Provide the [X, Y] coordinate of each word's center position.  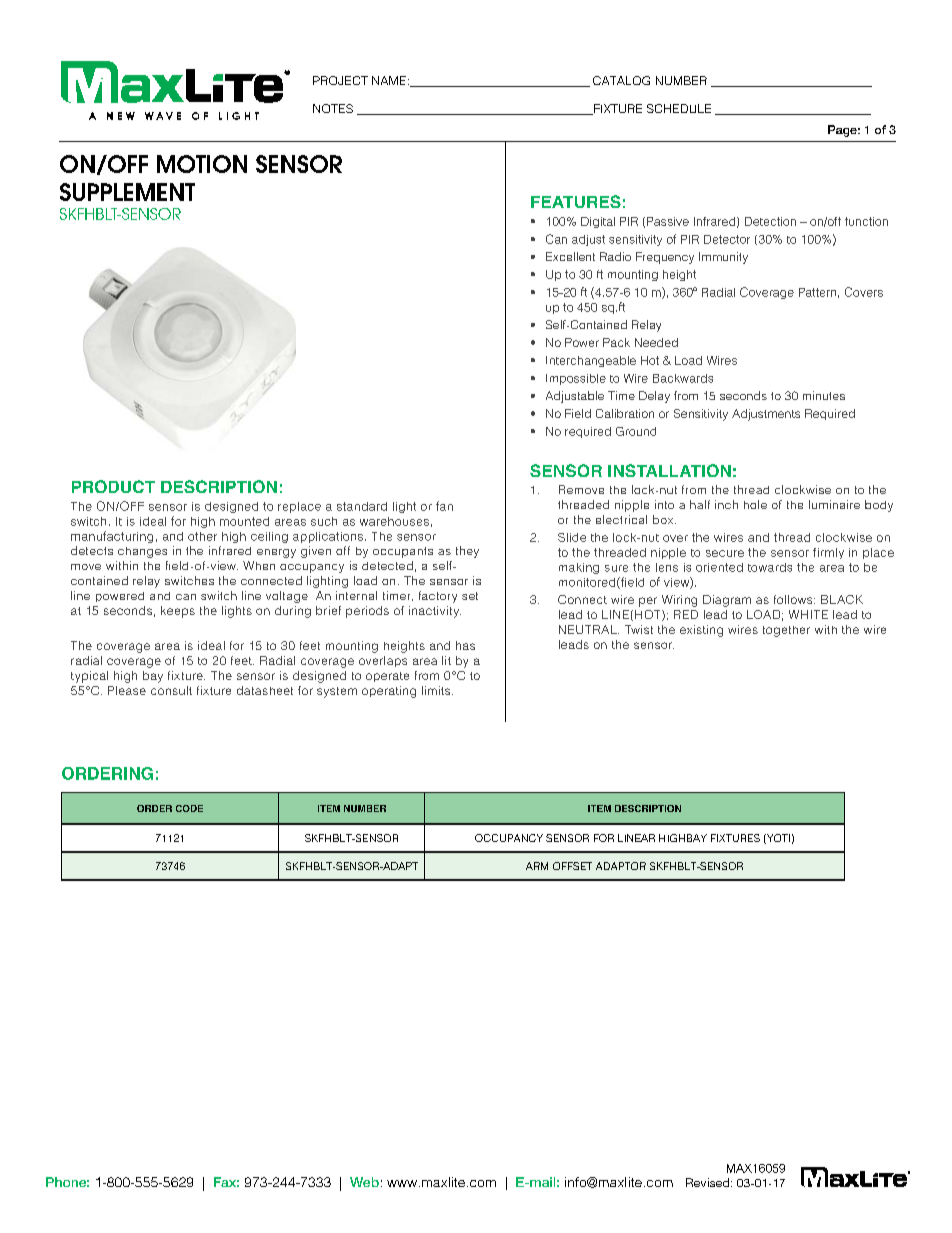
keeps [178, 612]
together [786, 631]
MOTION [202, 164]
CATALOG [621, 80]
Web [364, 1182]
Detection [770, 221]
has [465, 645]
